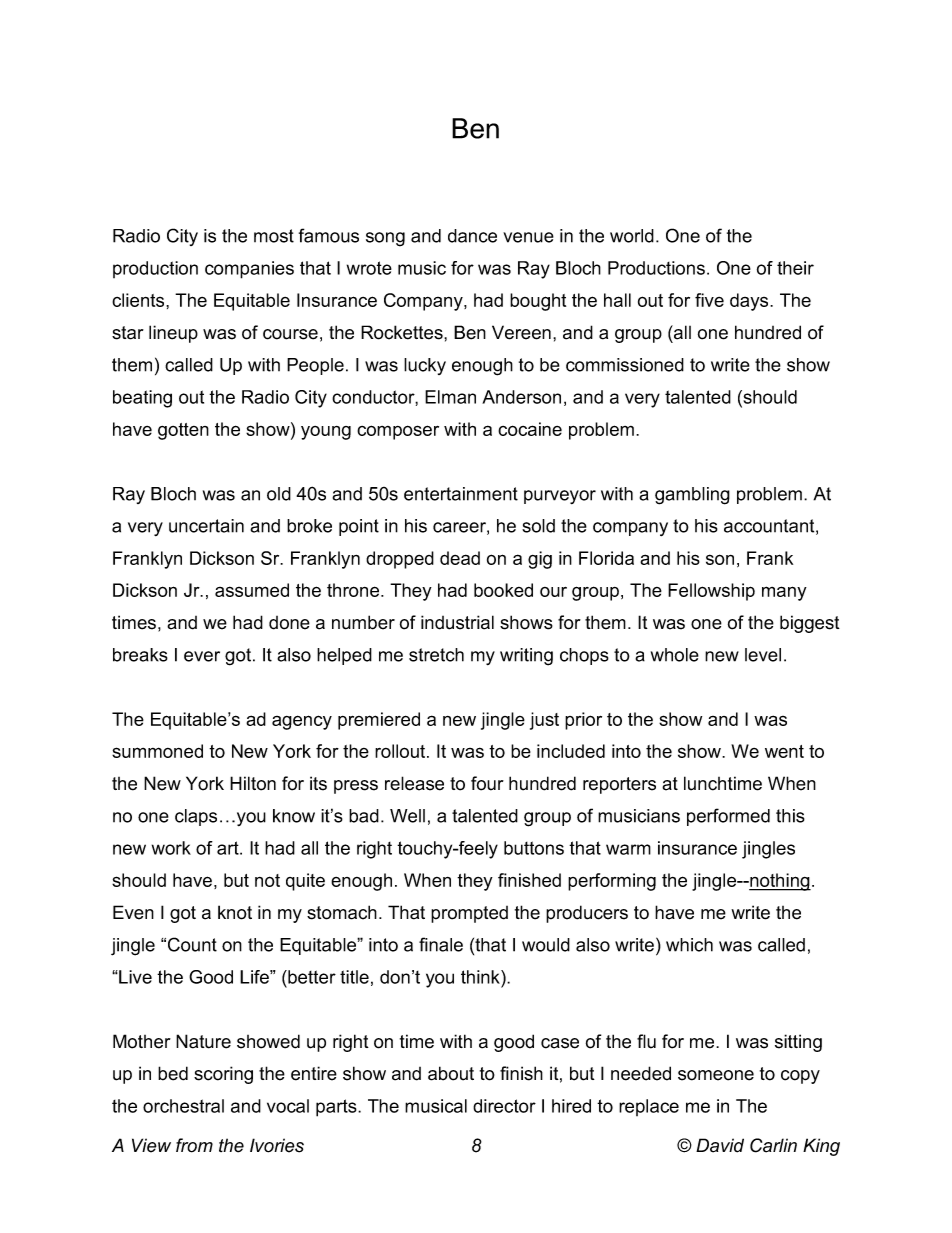 The height and width of the image is (1233, 952). I want to click on dance, so click(472, 236).
